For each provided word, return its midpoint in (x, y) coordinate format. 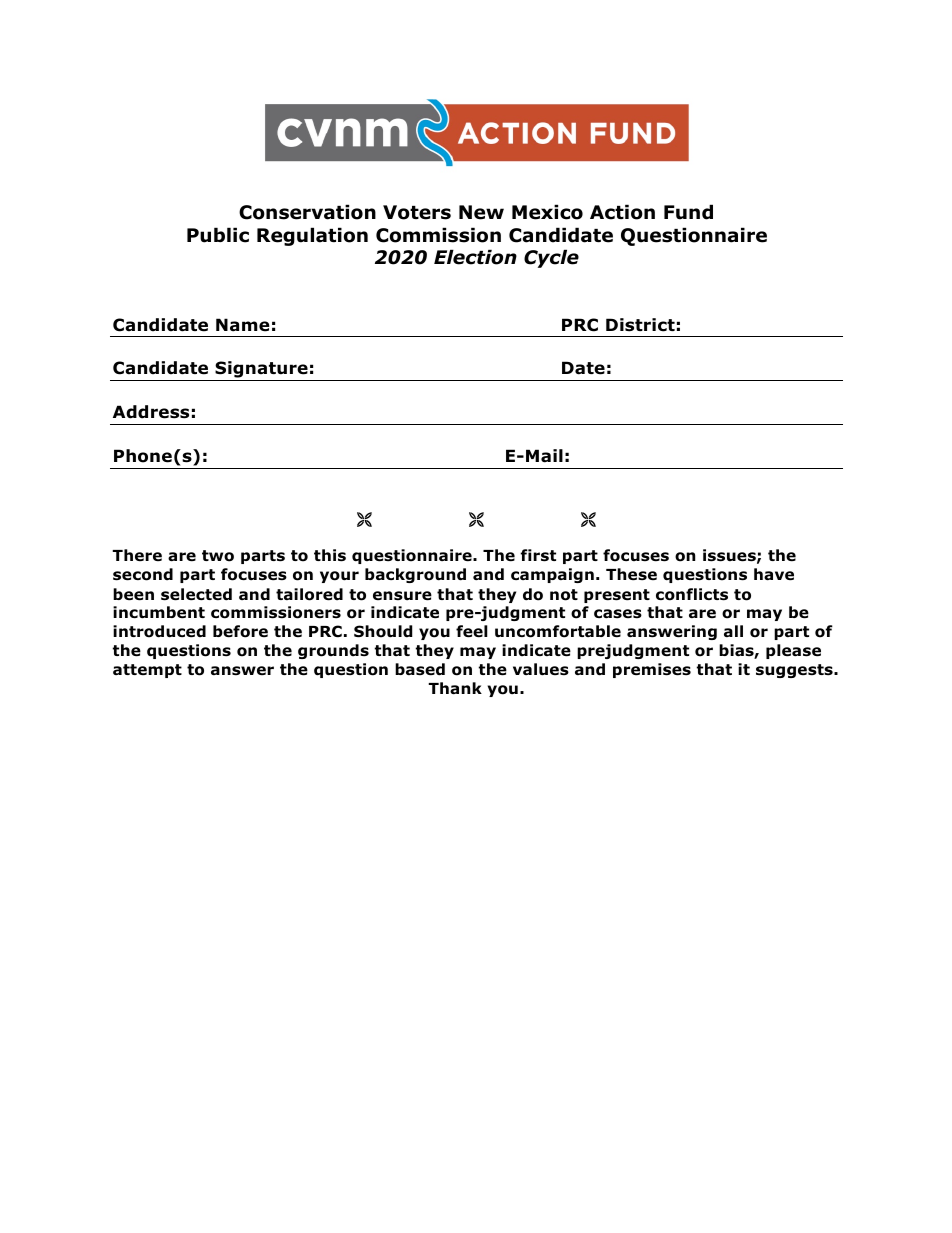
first (538, 555)
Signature (261, 371)
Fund (688, 212)
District (640, 325)
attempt (147, 671)
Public (218, 235)
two (218, 556)
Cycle (551, 258)
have (774, 574)
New (481, 212)
